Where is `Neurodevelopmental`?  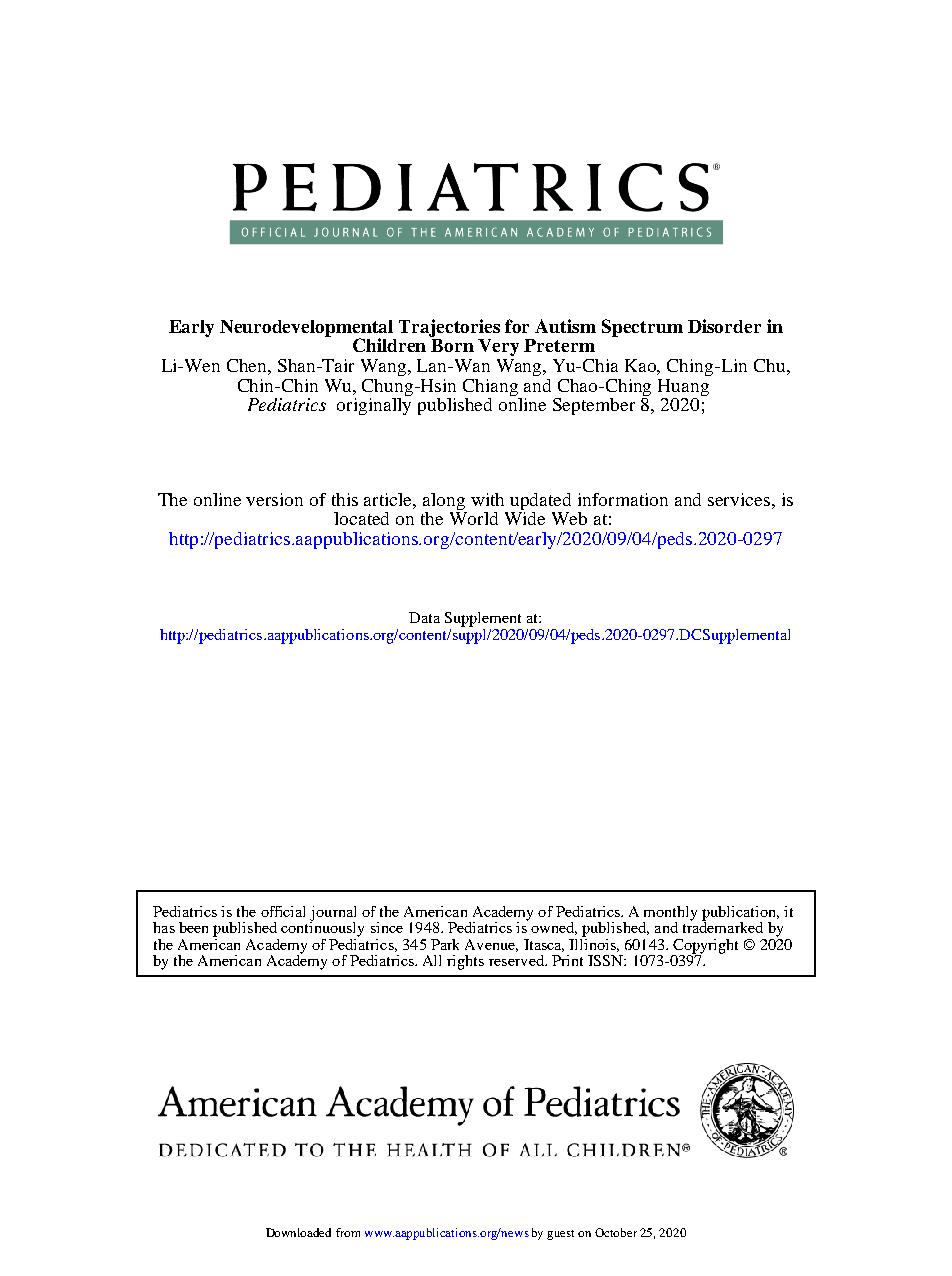
Neurodevelopmental is located at coordinates (306, 329).
